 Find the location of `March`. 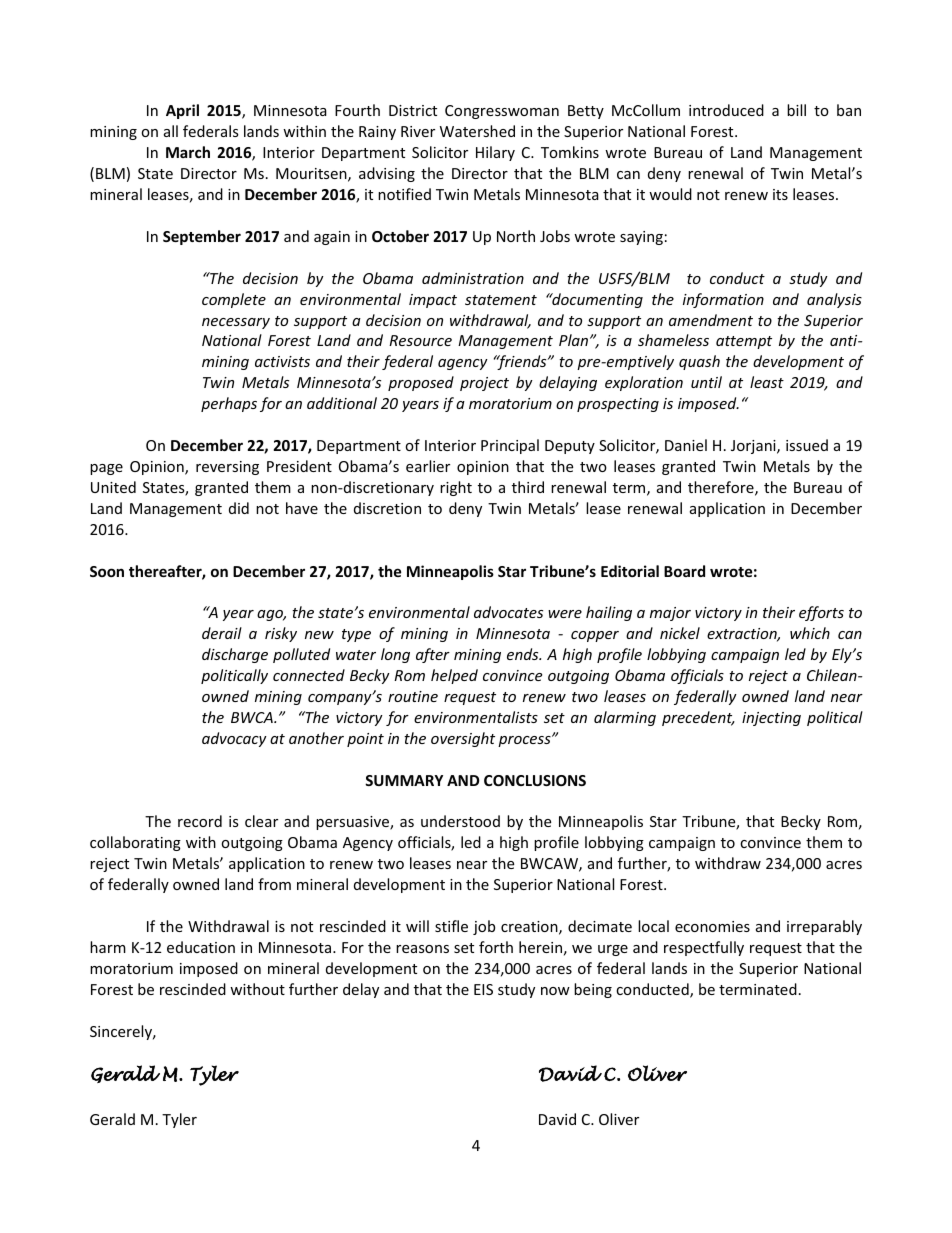

March is located at coordinates (188, 152).
